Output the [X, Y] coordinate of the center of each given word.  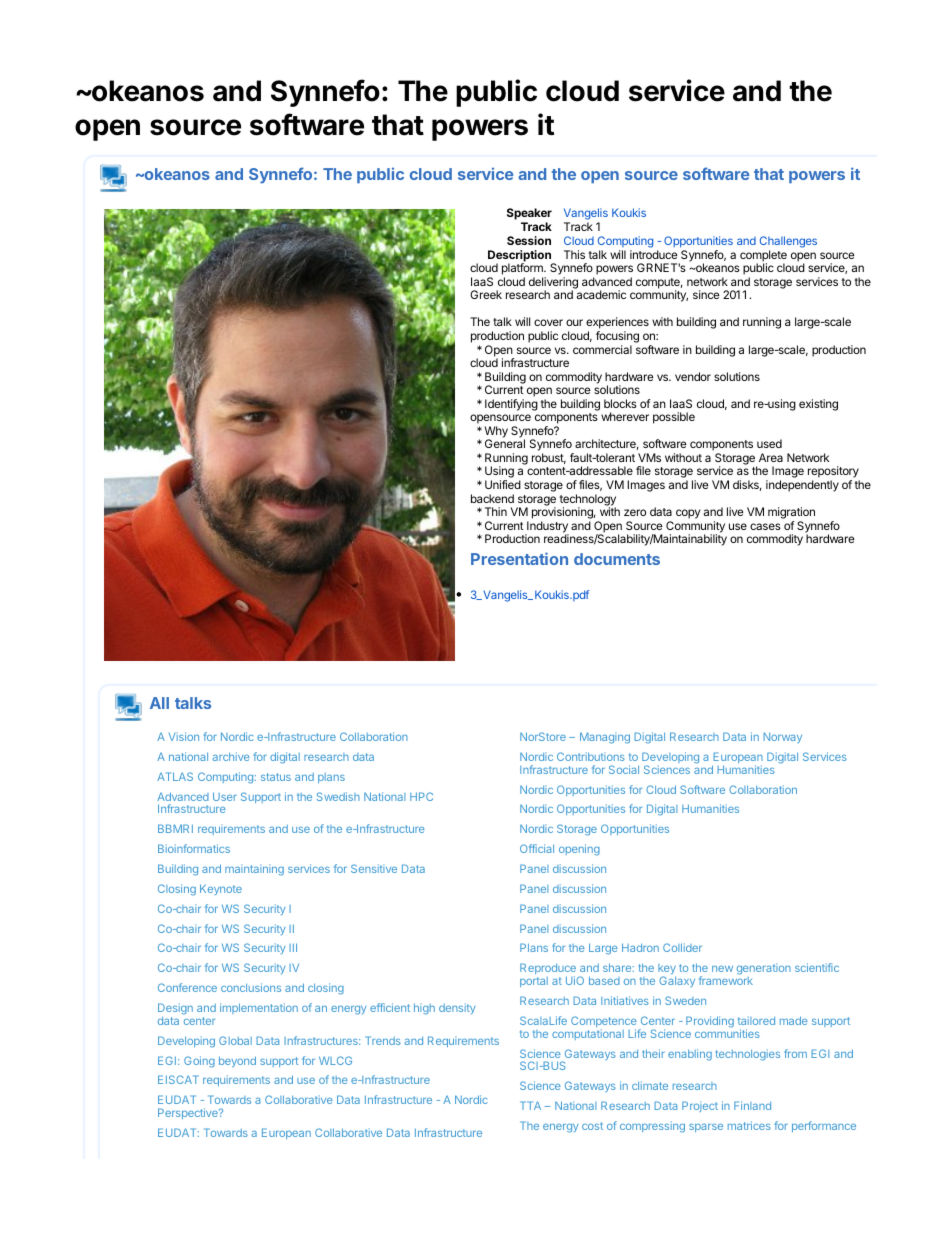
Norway [782, 737]
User [225, 796]
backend [492, 498]
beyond [237, 1061]
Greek [486, 294]
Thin [496, 511]
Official [537, 848]
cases [765, 526]
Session [529, 240]
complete [763, 257]
